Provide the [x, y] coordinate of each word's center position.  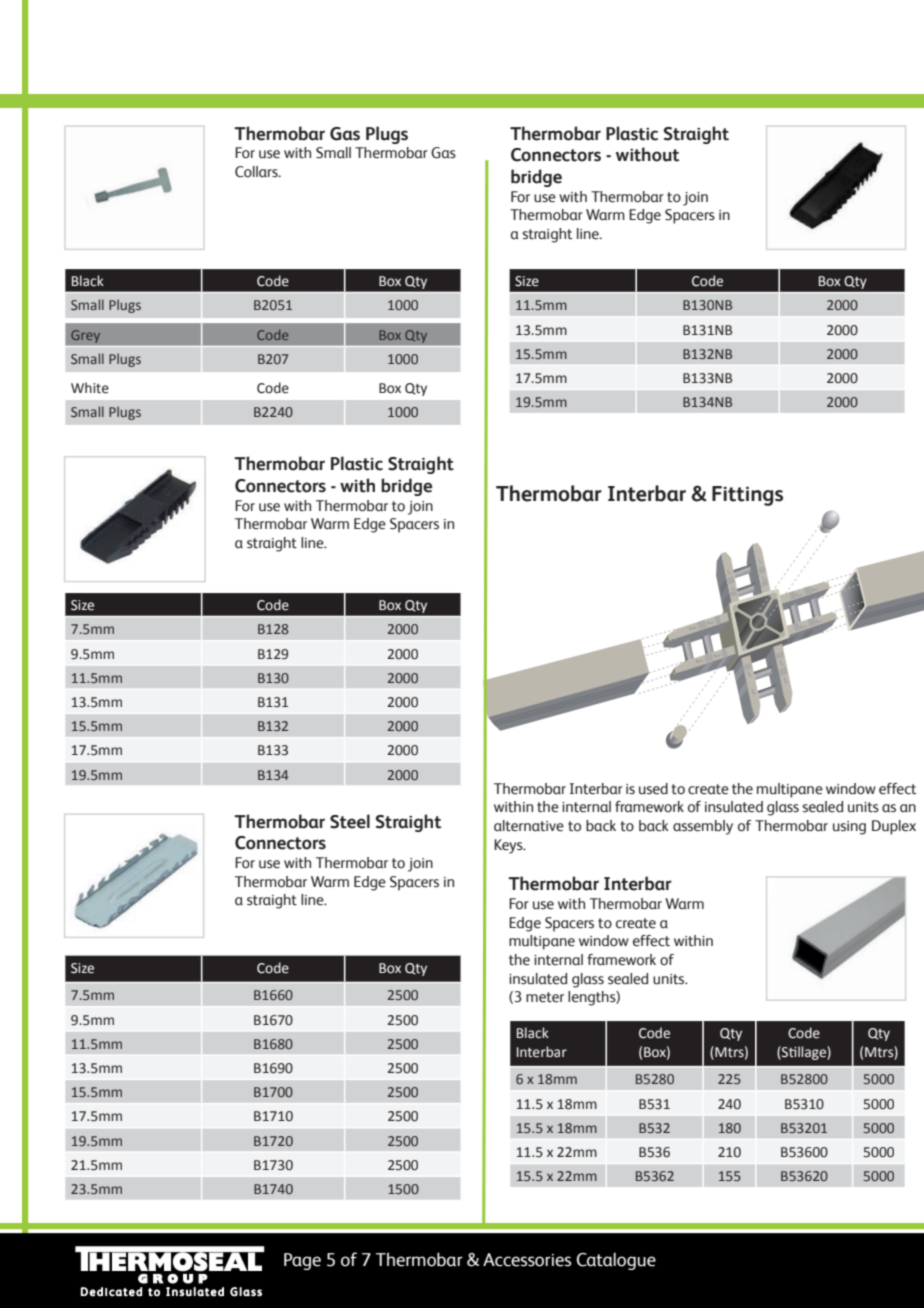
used [653, 789]
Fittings [747, 496]
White [90, 388]
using [849, 828]
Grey [85, 336]
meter [545, 997]
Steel [350, 821]
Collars [257, 172]
